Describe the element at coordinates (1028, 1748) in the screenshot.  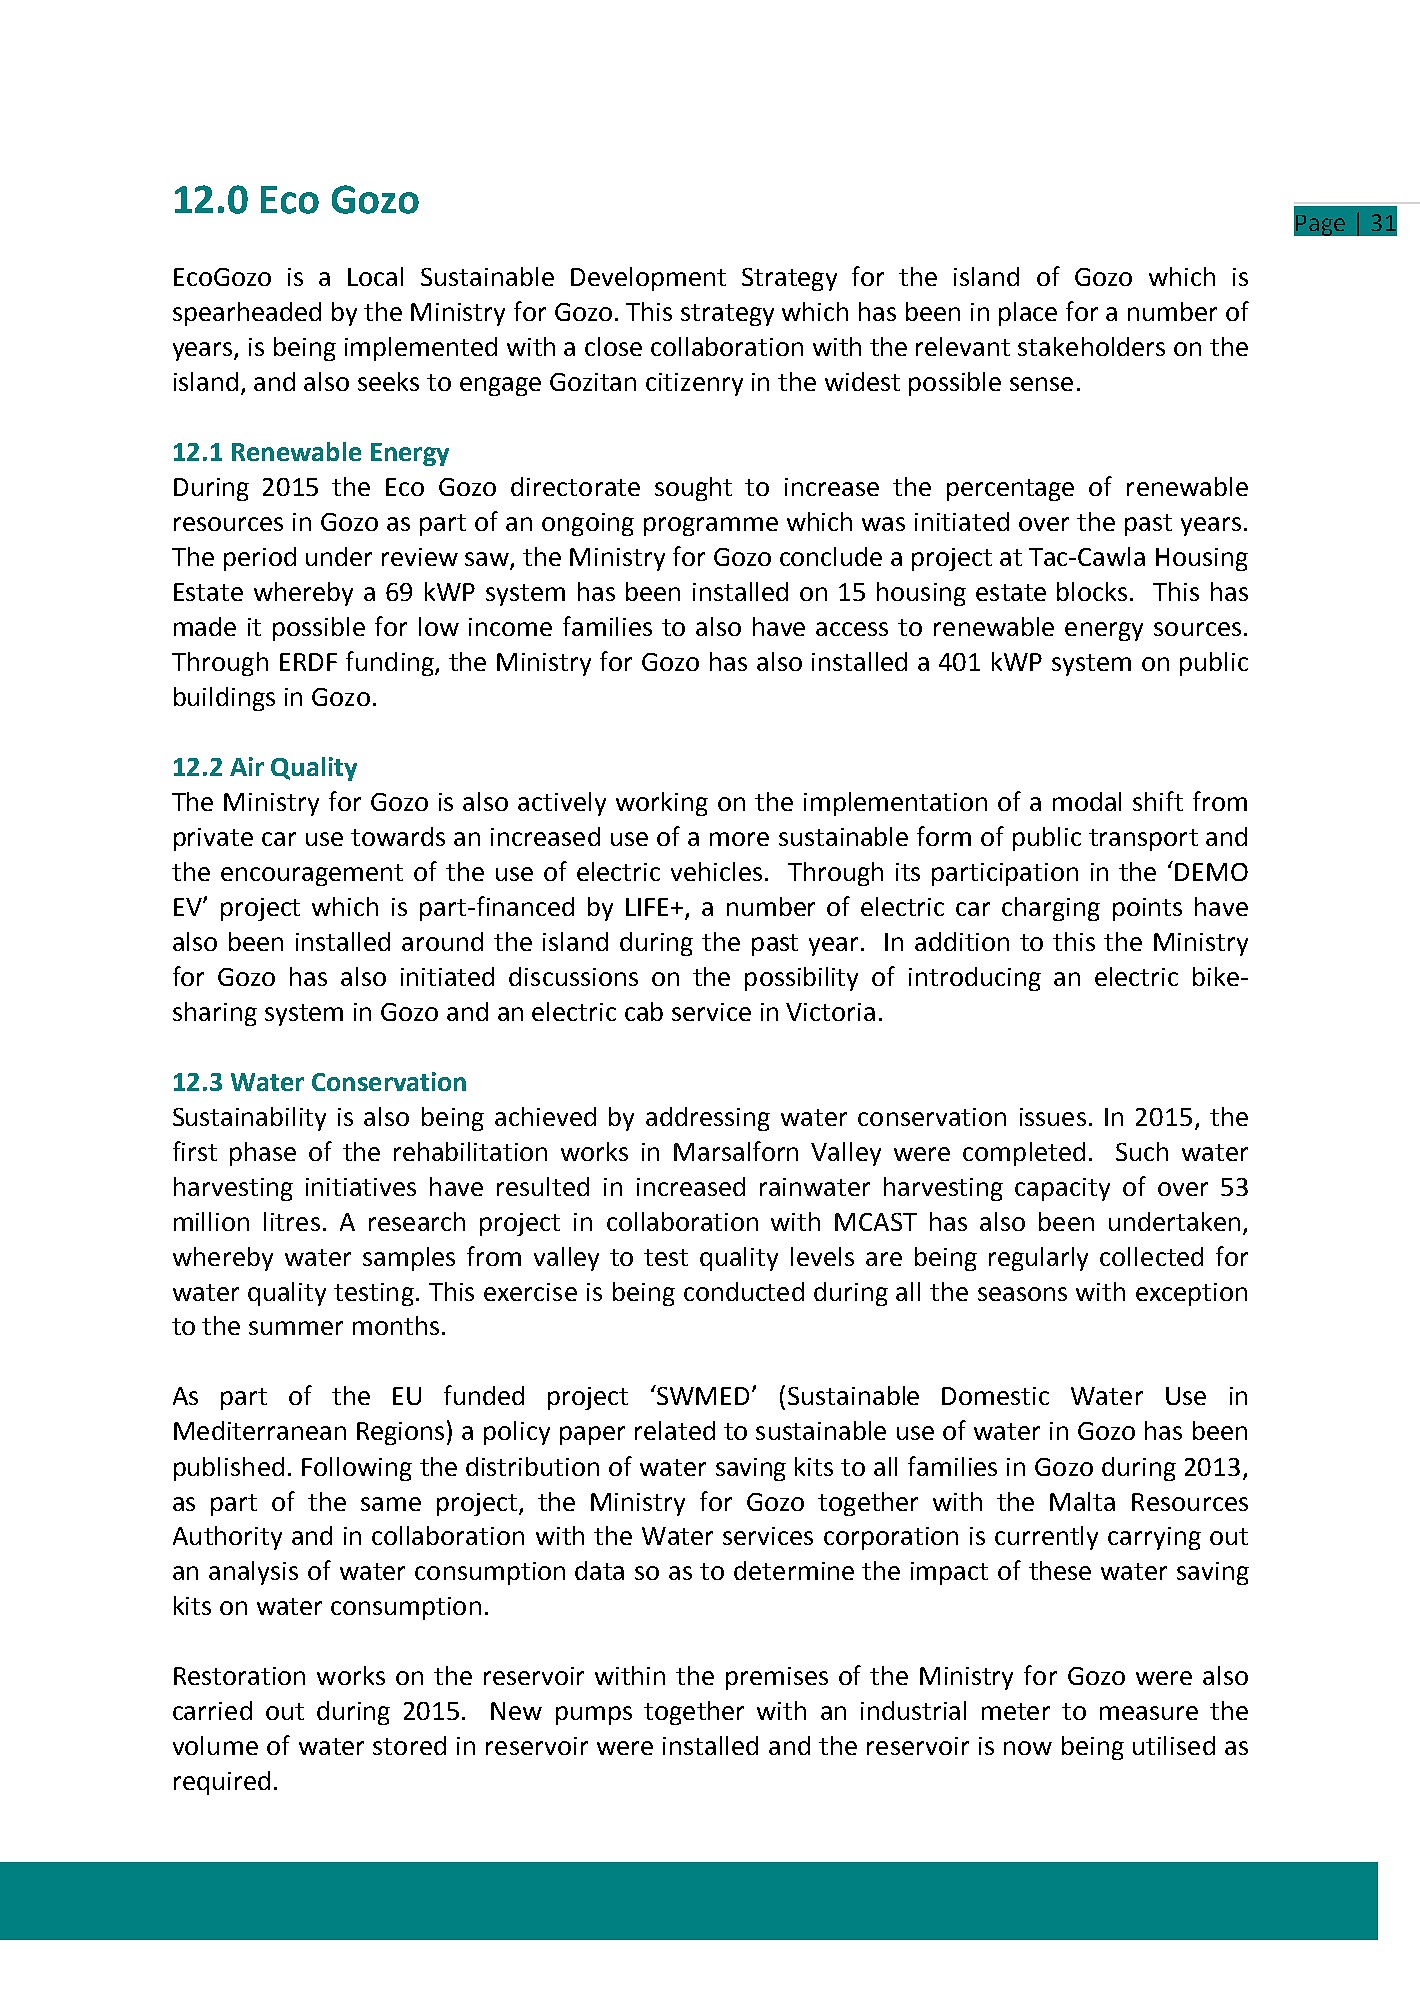
I see `now` at that location.
